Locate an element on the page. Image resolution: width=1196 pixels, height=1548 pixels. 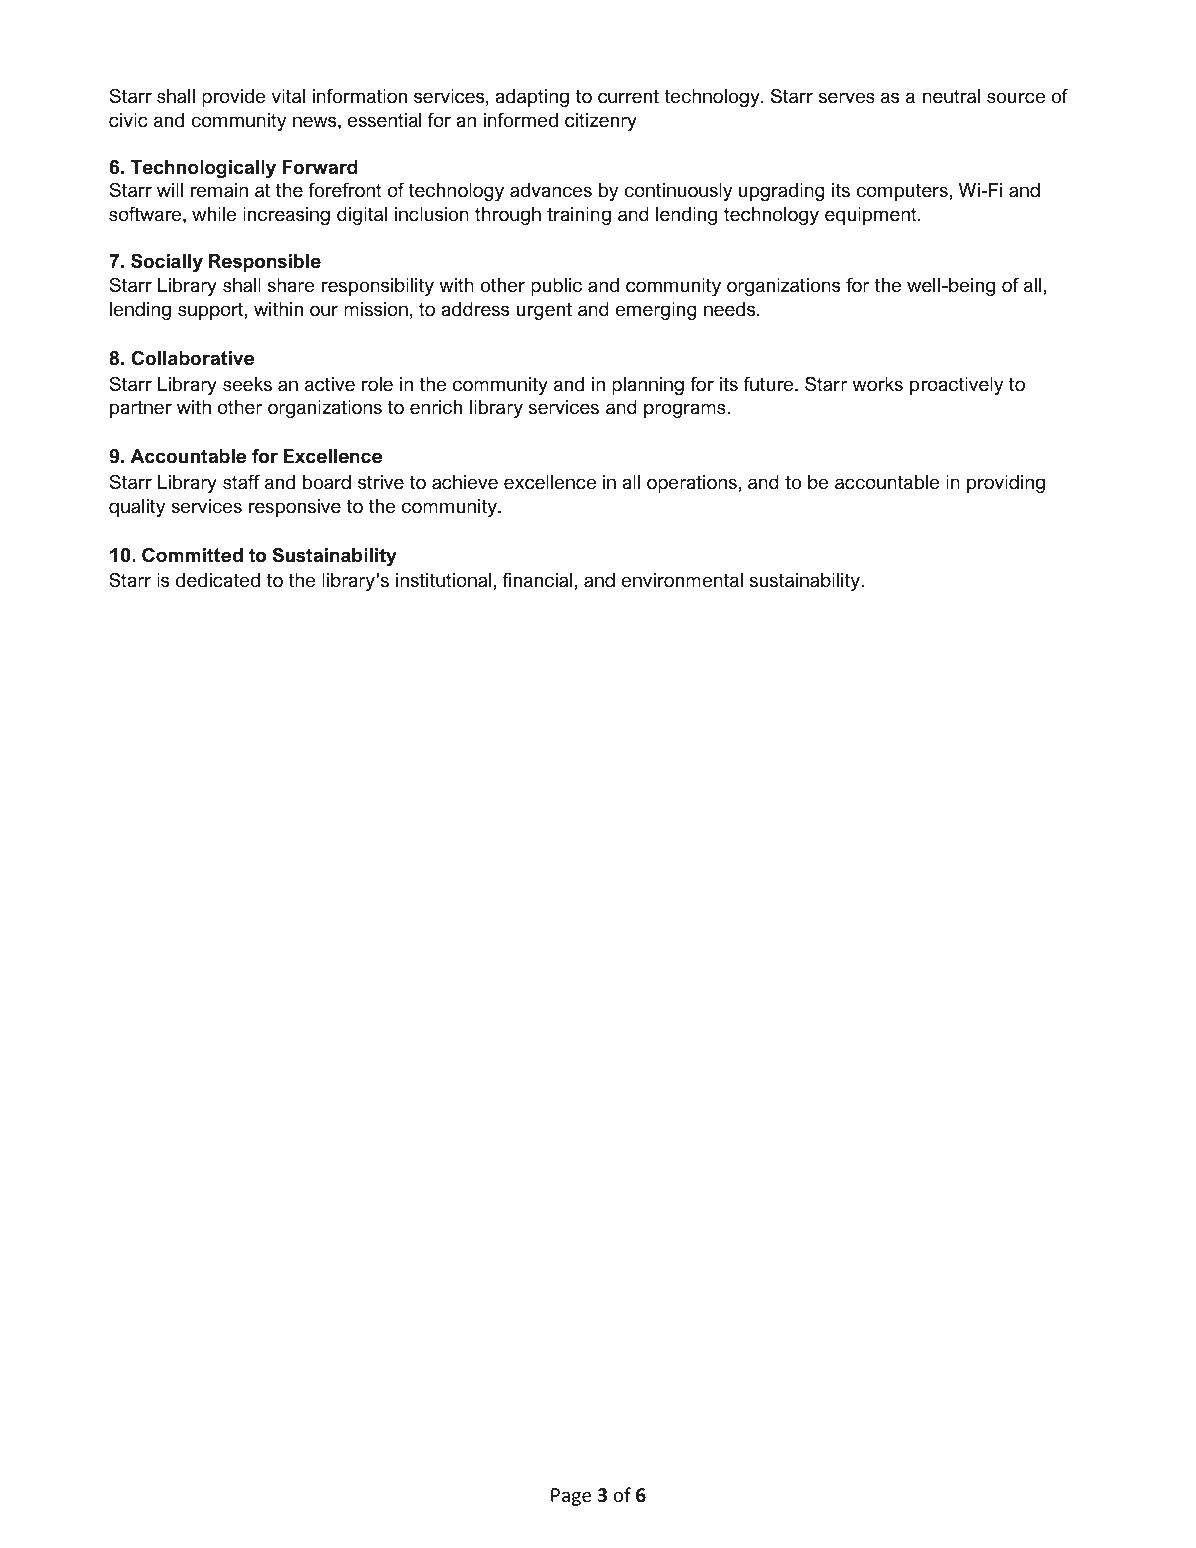
environmental is located at coordinates (682, 580).
